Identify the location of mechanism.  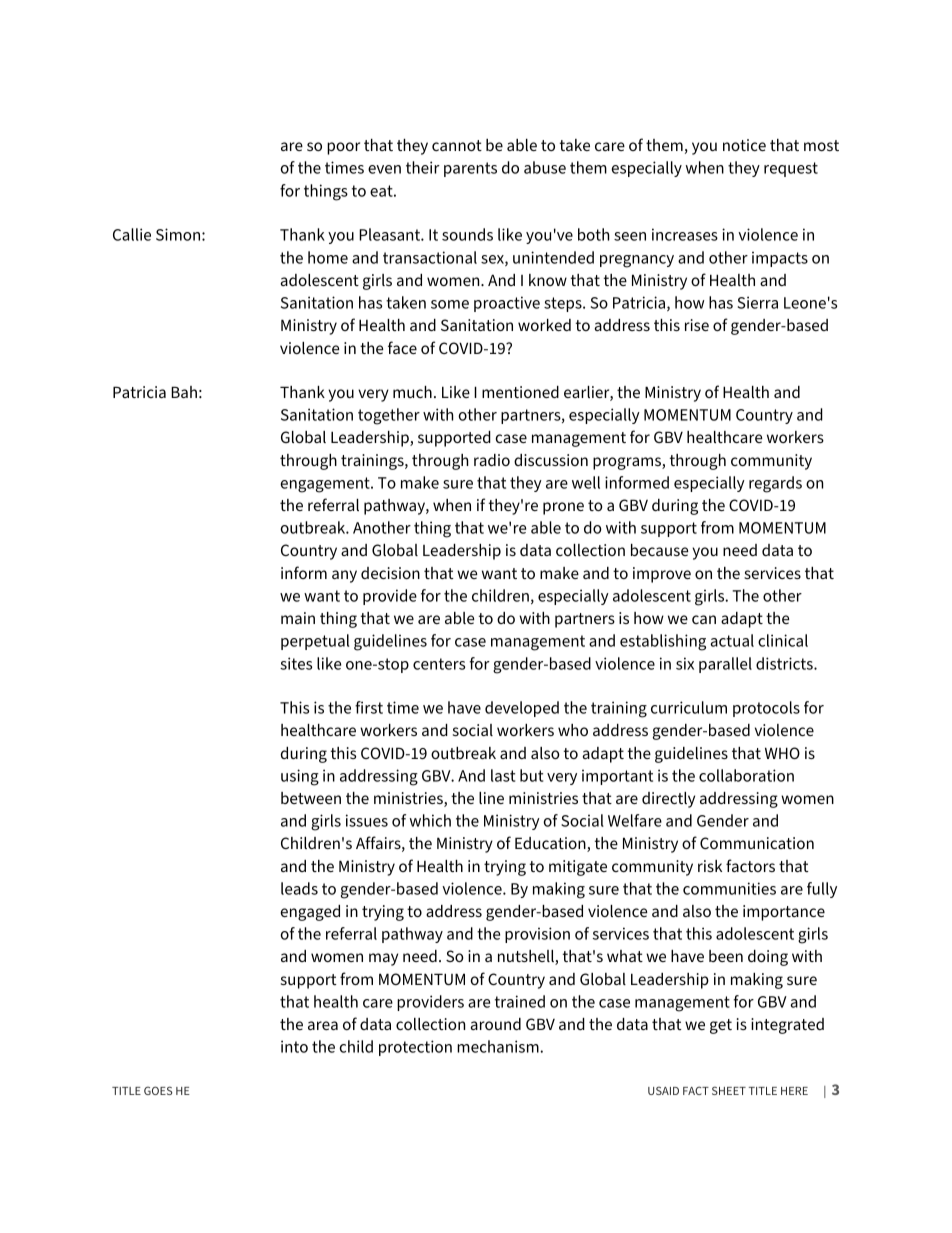
(499, 1046).
